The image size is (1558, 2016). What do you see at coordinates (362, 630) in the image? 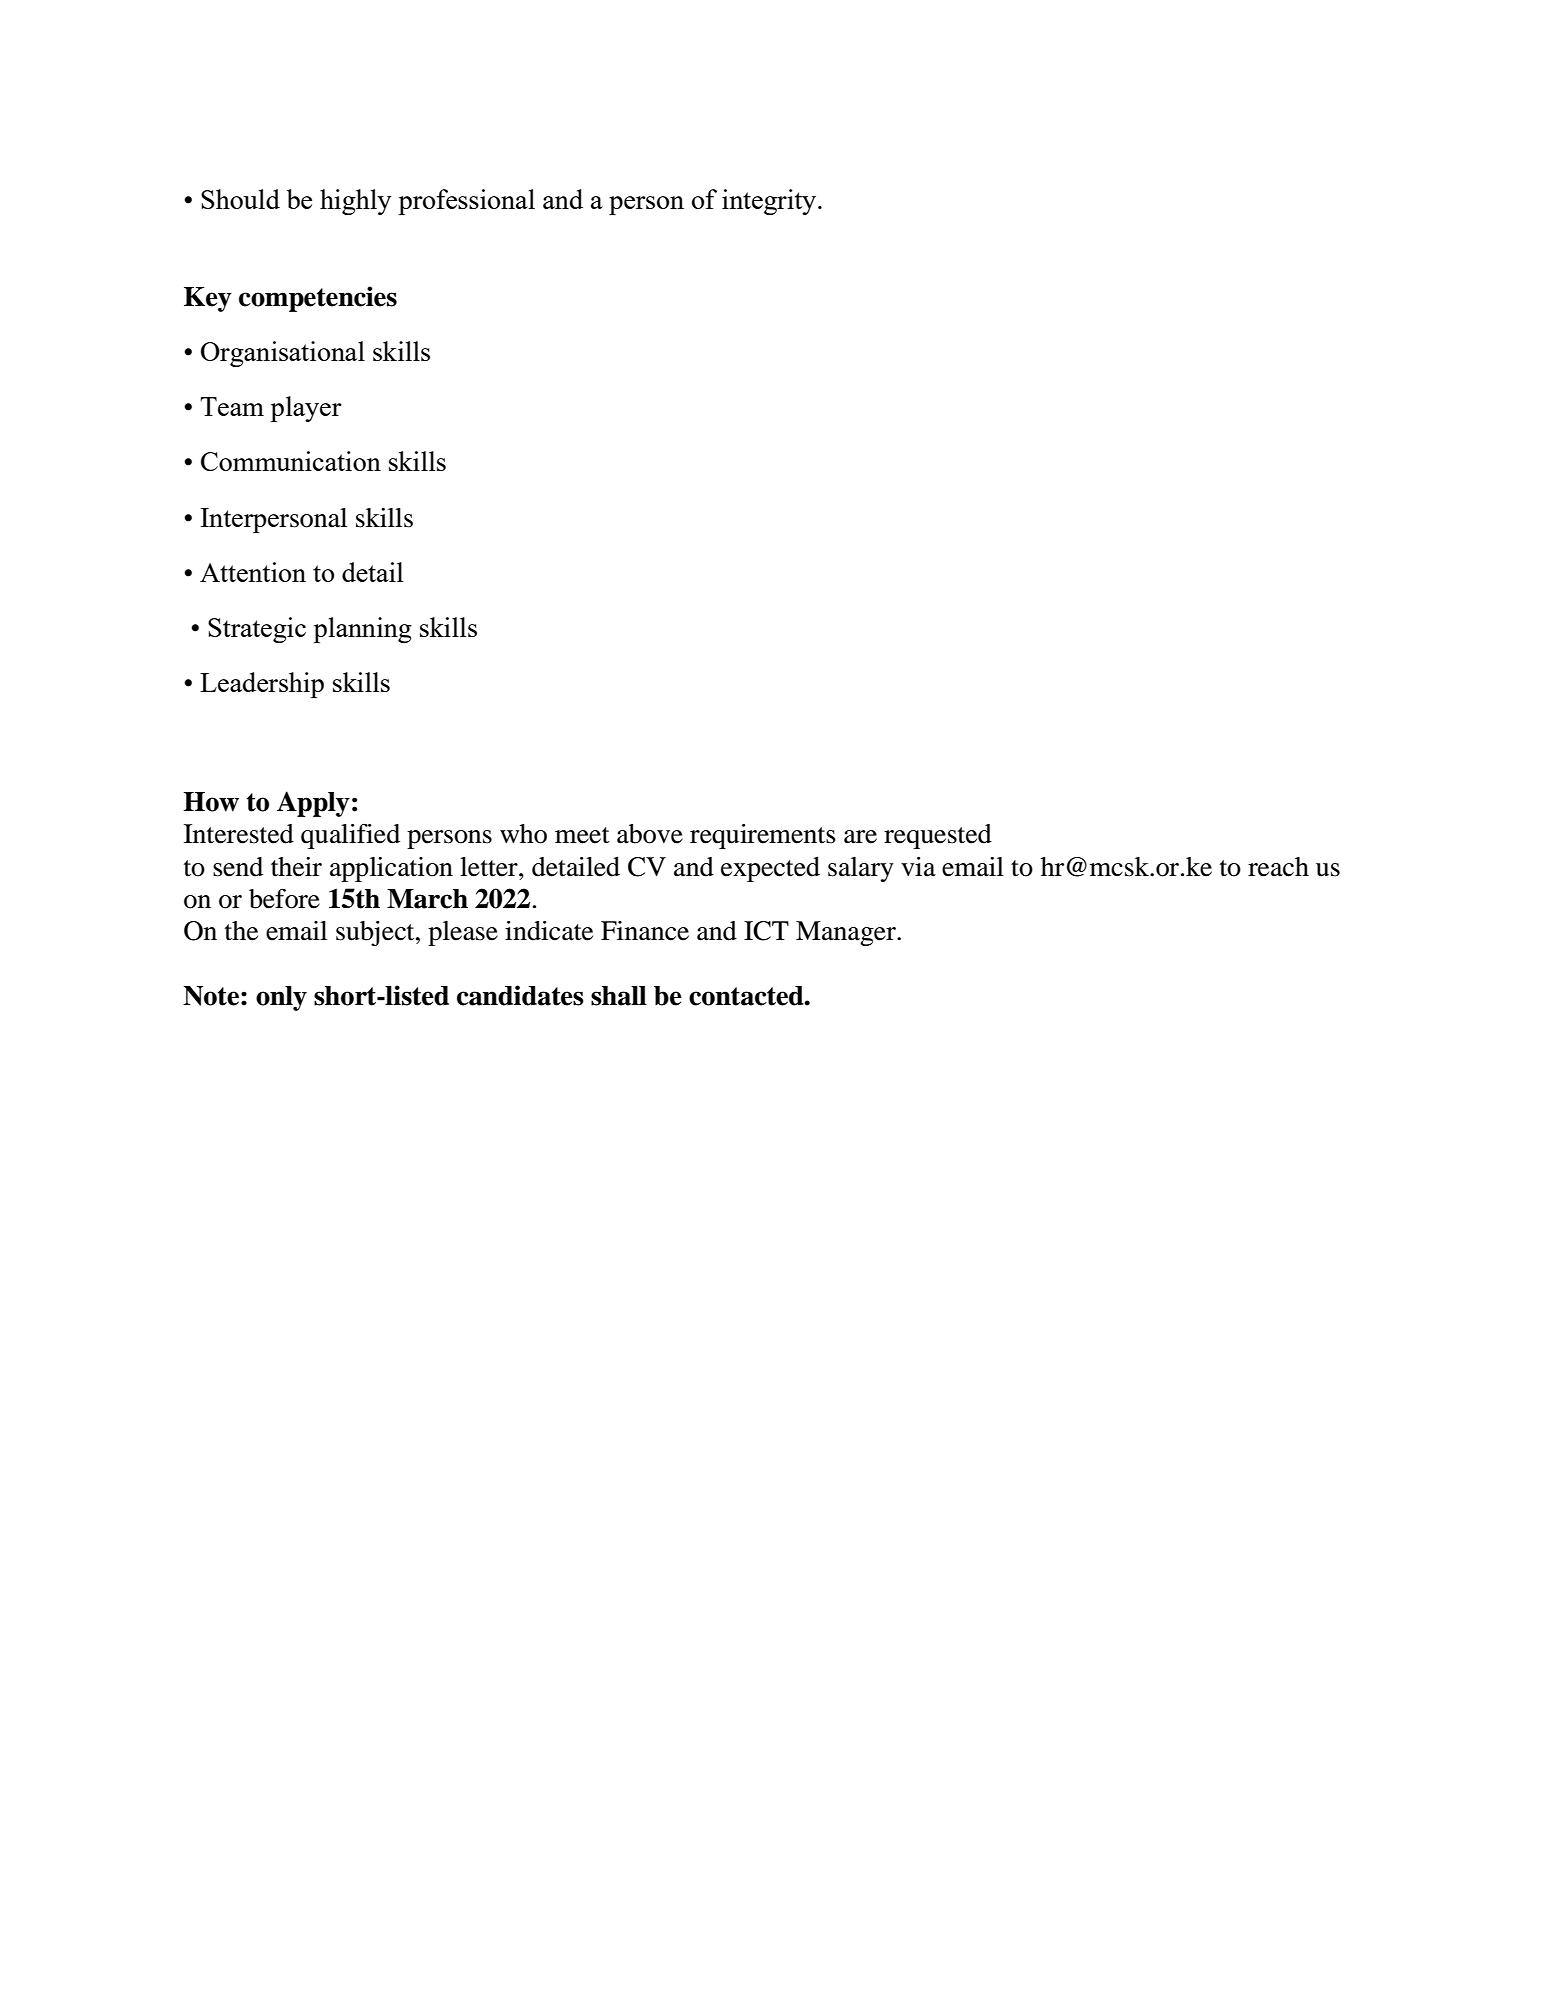
I see `planning` at bounding box center [362, 630].
